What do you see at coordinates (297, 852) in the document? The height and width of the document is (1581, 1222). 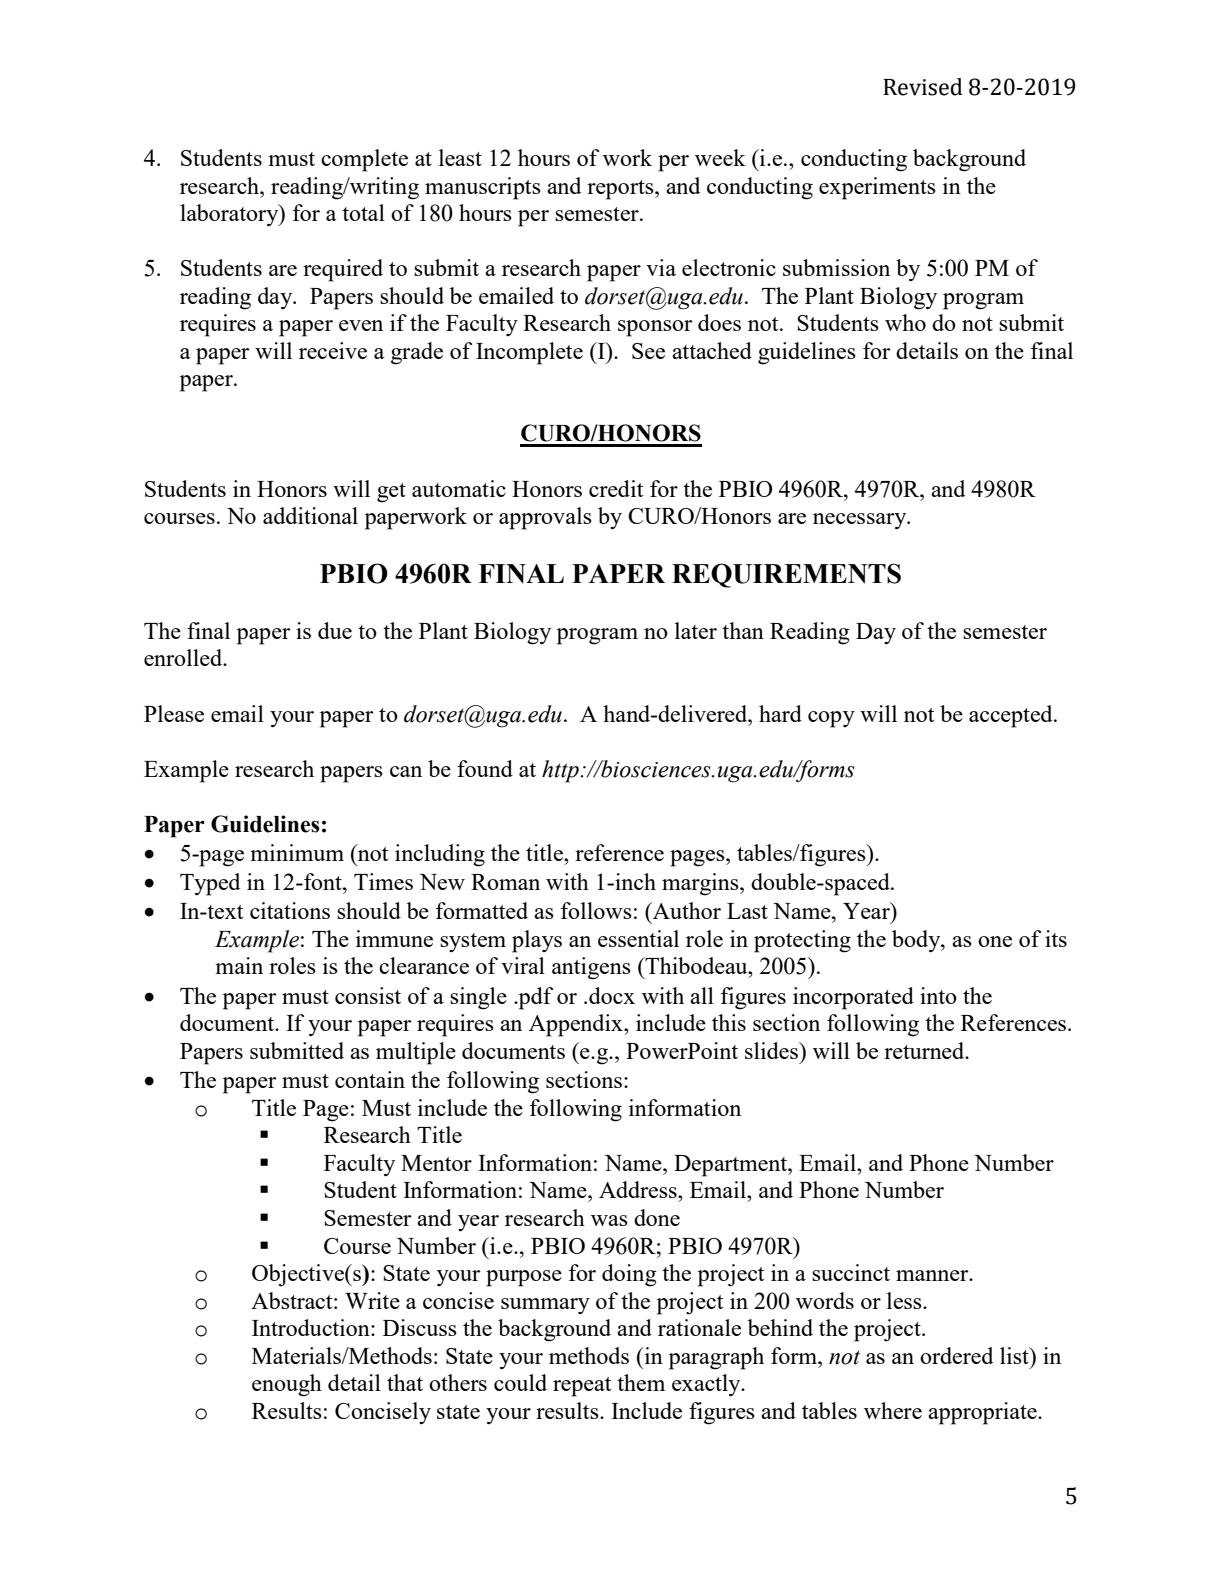 I see `minimum` at bounding box center [297, 852].
